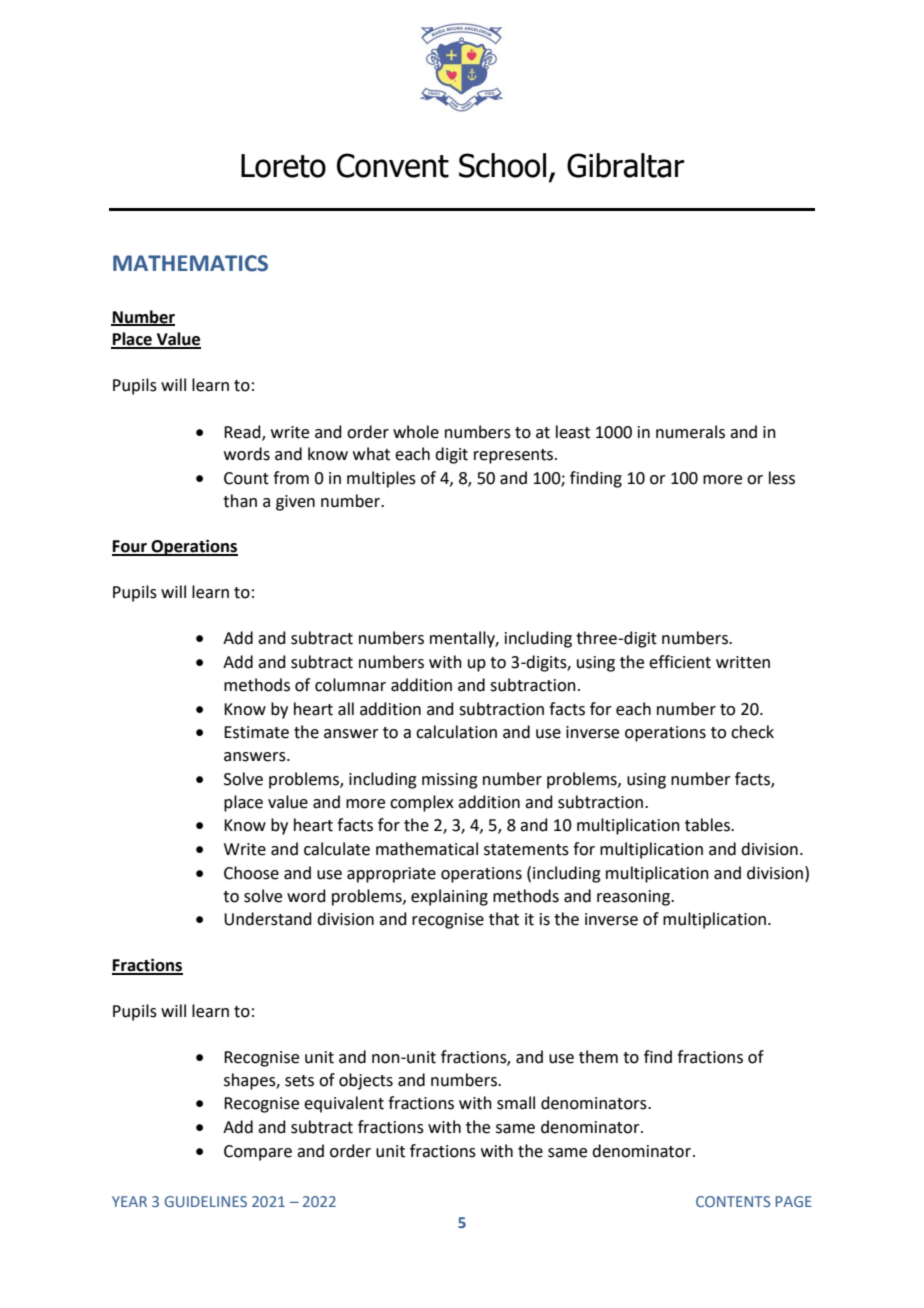 This page has height=1308, width=924. I want to click on small, so click(516, 1103).
